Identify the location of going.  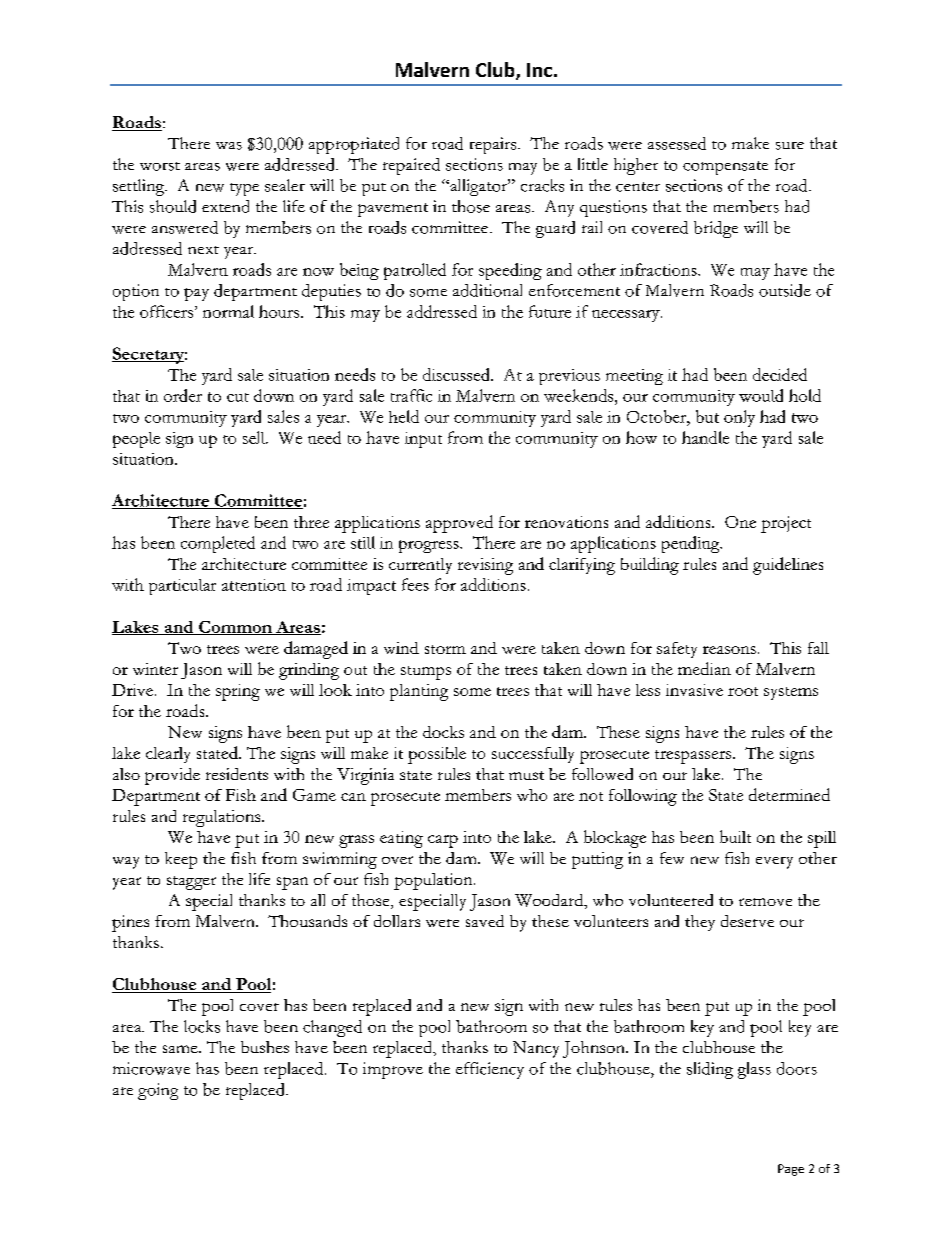
(158, 1091).
